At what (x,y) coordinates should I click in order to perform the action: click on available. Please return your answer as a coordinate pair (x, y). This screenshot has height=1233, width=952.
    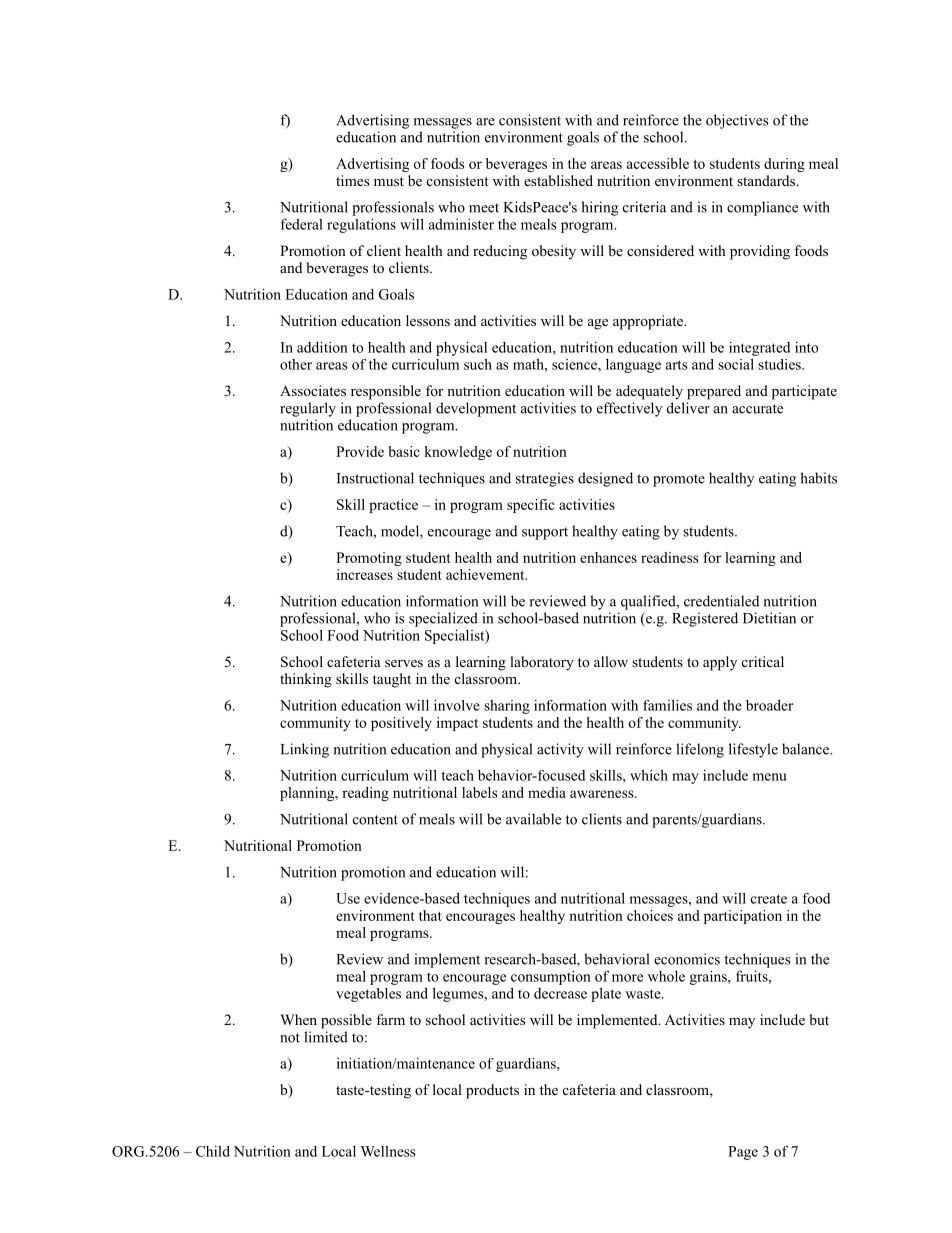
    Looking at the image, I should click on (533, 819).
